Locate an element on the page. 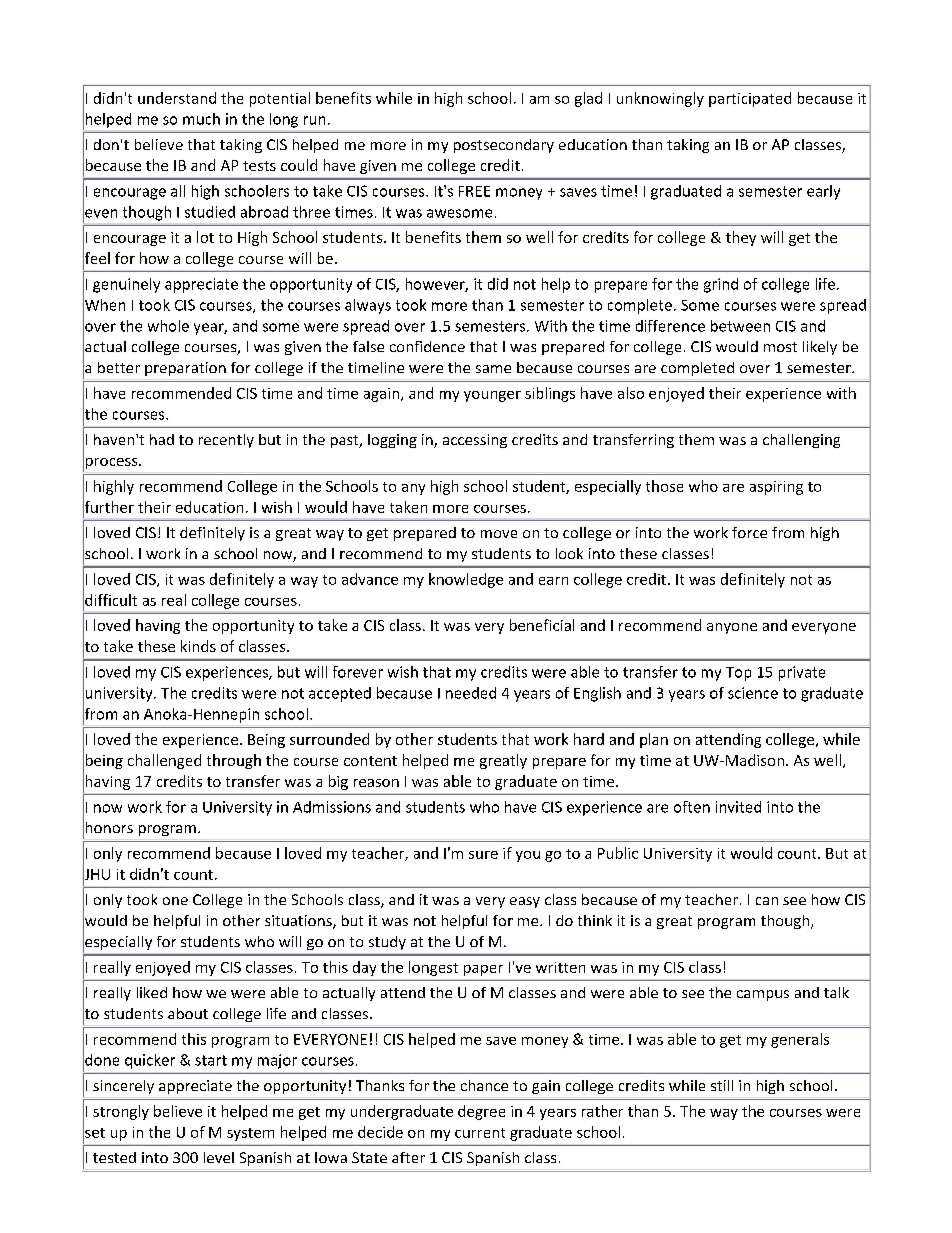  aspiring is located at coordinates (776, 488).
